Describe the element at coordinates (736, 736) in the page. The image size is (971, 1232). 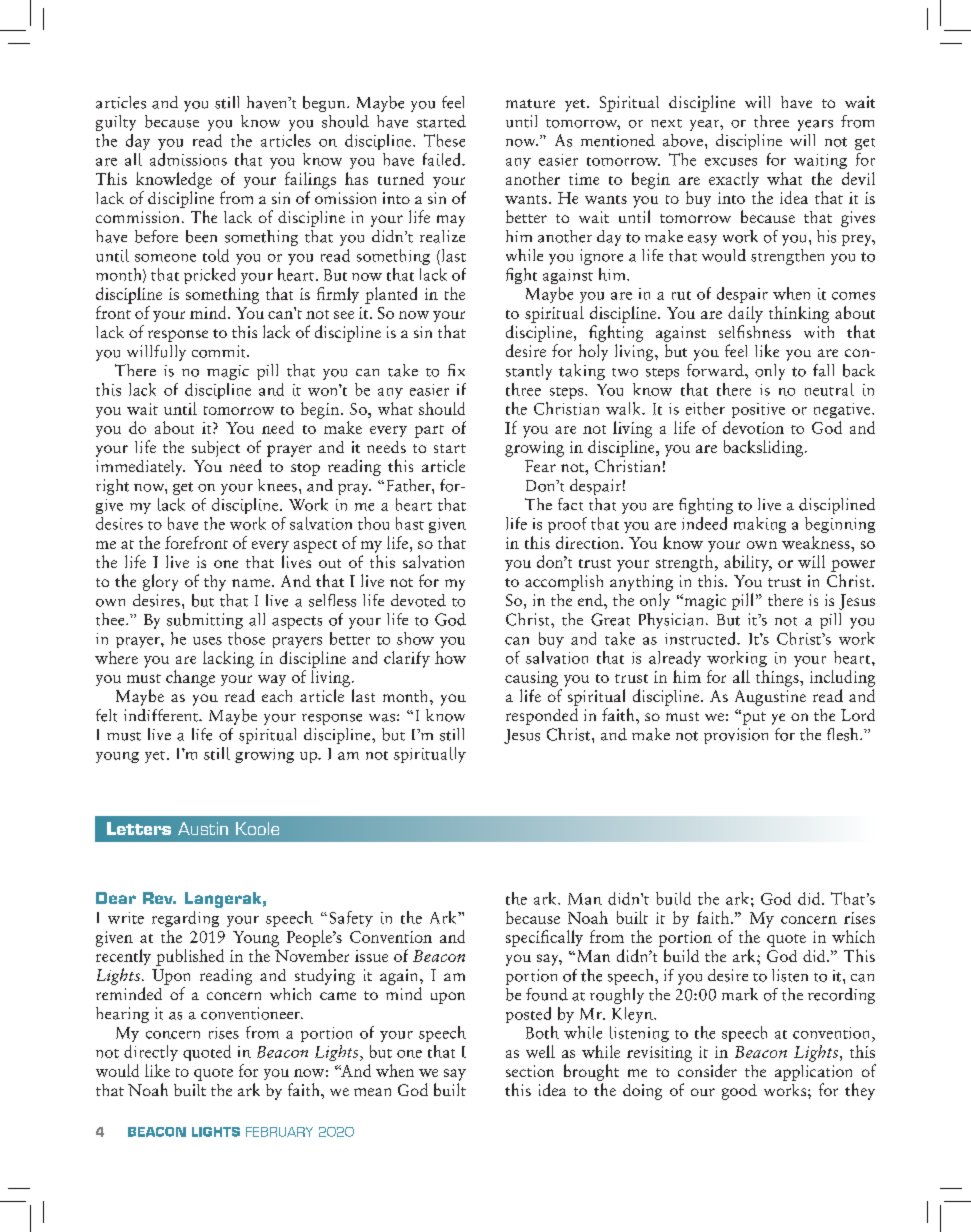
I see `provision` at that location.
